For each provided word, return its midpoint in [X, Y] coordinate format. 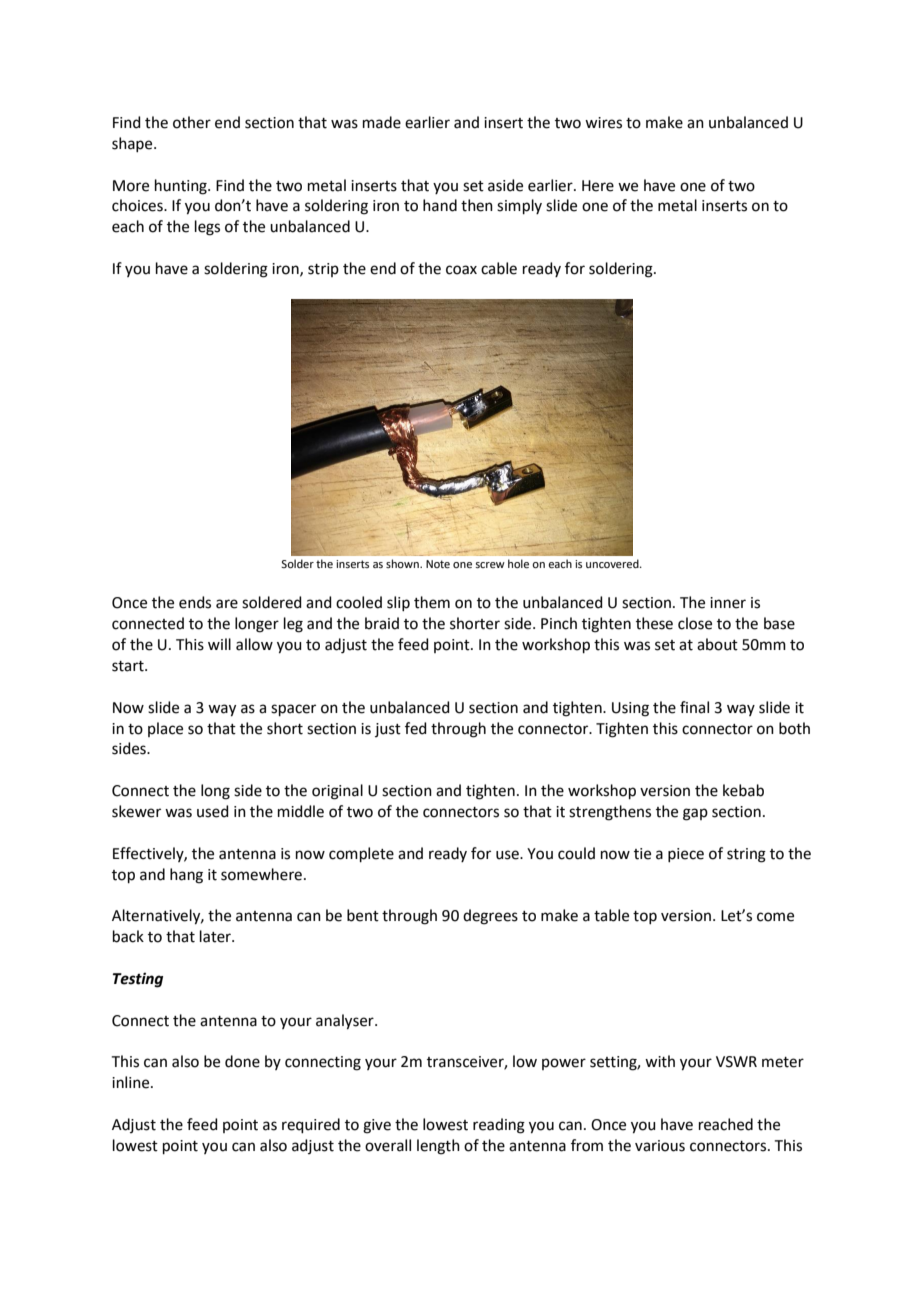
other [192, 122]
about [717, 644]
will [219, 644]
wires [603, 123]
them [432, 602]
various [660, 1146]
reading [499, 1126]
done [242, 1061]
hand [440, 205]
